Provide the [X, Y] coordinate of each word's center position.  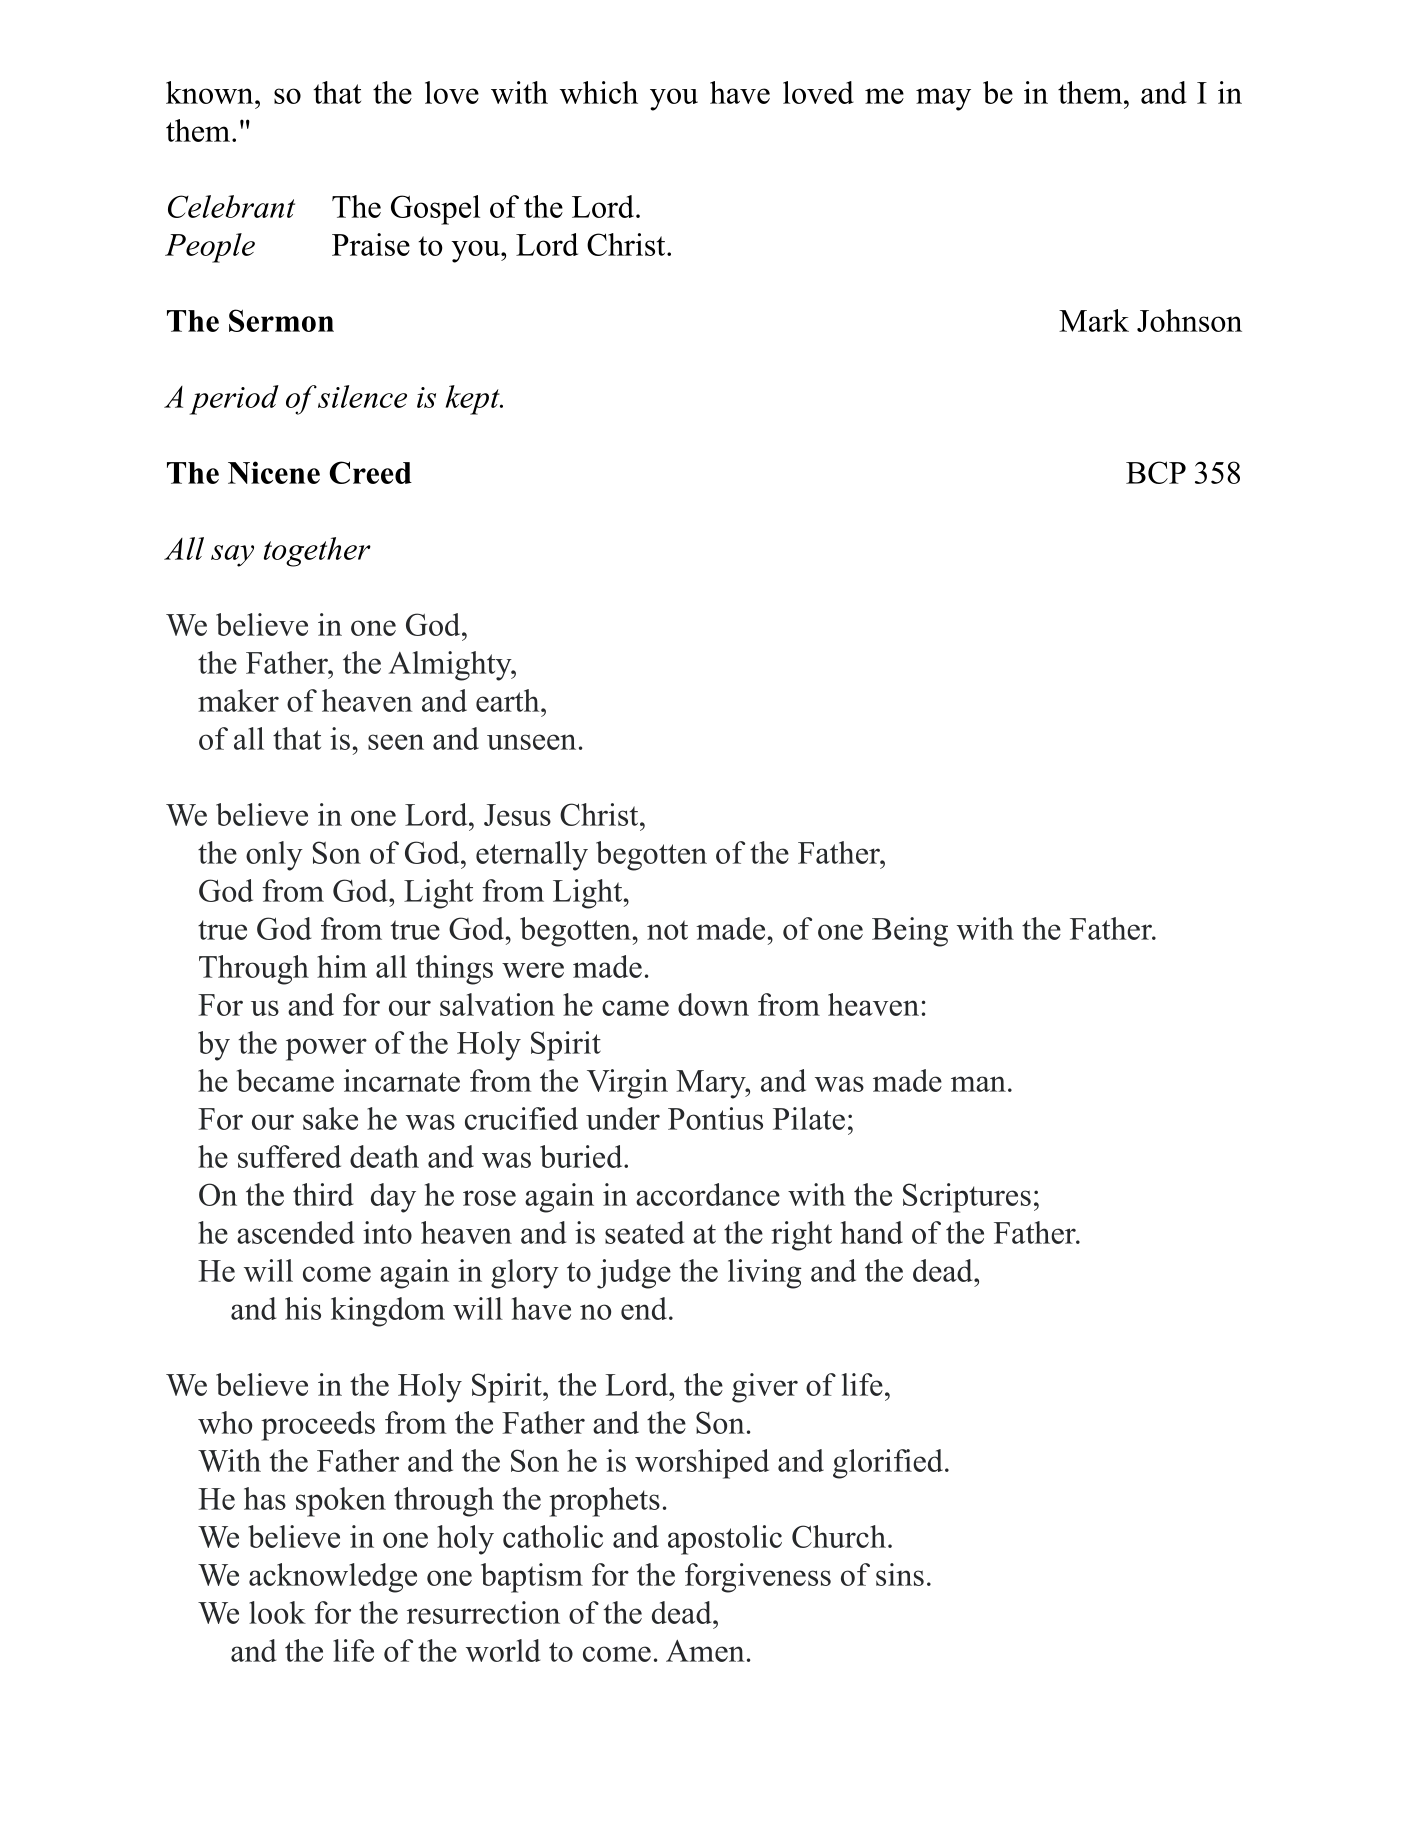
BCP [1156, 472]
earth [509, 700]
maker [238, 700]
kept [474, 400]
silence [362, 396]
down [713, 1004]
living [765, 1274]
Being [910, 932]
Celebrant [231, 206]
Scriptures [967, 1198]
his [303, 1308]
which [599, 92]
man [978, 1084]
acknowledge [333, 1578]
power [326, 1049]
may [943, 99]
